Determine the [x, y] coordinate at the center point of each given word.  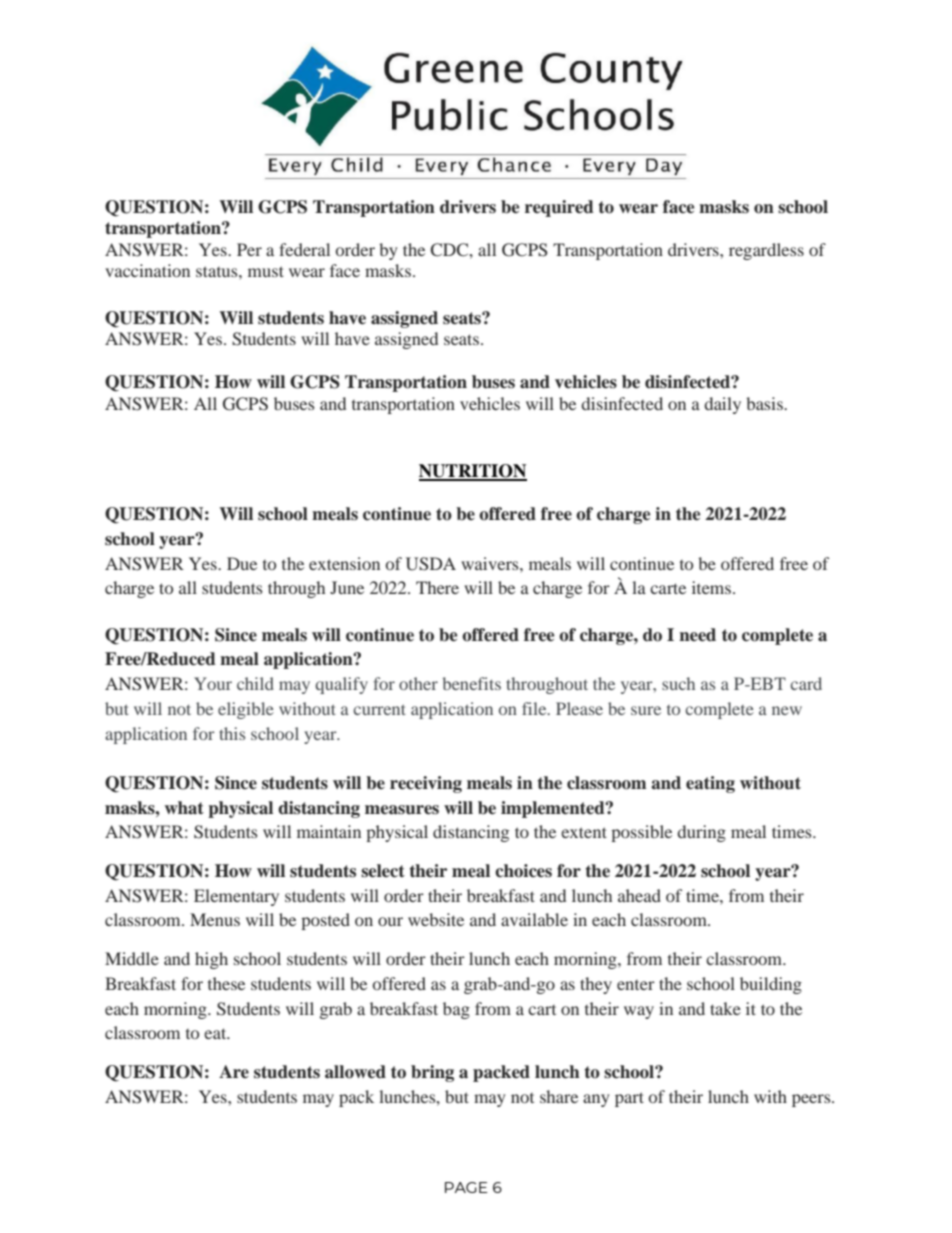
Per [249, 249]
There [437, 587]
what [184, 808]
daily [722, 405]
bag [456, 1010]
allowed [355, 1072]
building [771, 985]
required [559, 208]
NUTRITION [473, 472]
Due [242, 563]
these [226, 983]
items [711, 587]
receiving [426, 784]
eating [710, 784]
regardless [766, 251]
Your [213, 683]
